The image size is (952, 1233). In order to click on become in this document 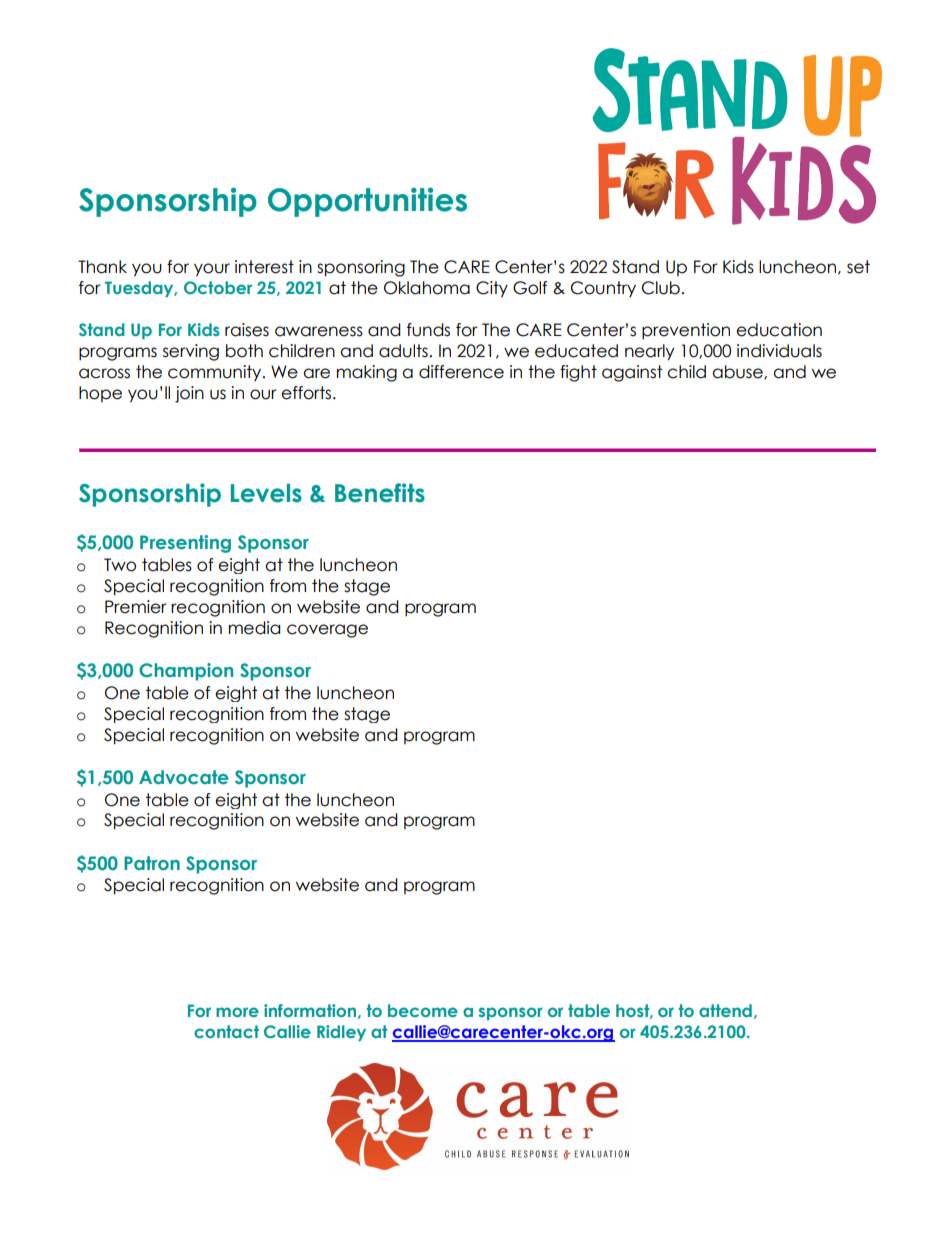, I will do `click(423, 1010)`.
